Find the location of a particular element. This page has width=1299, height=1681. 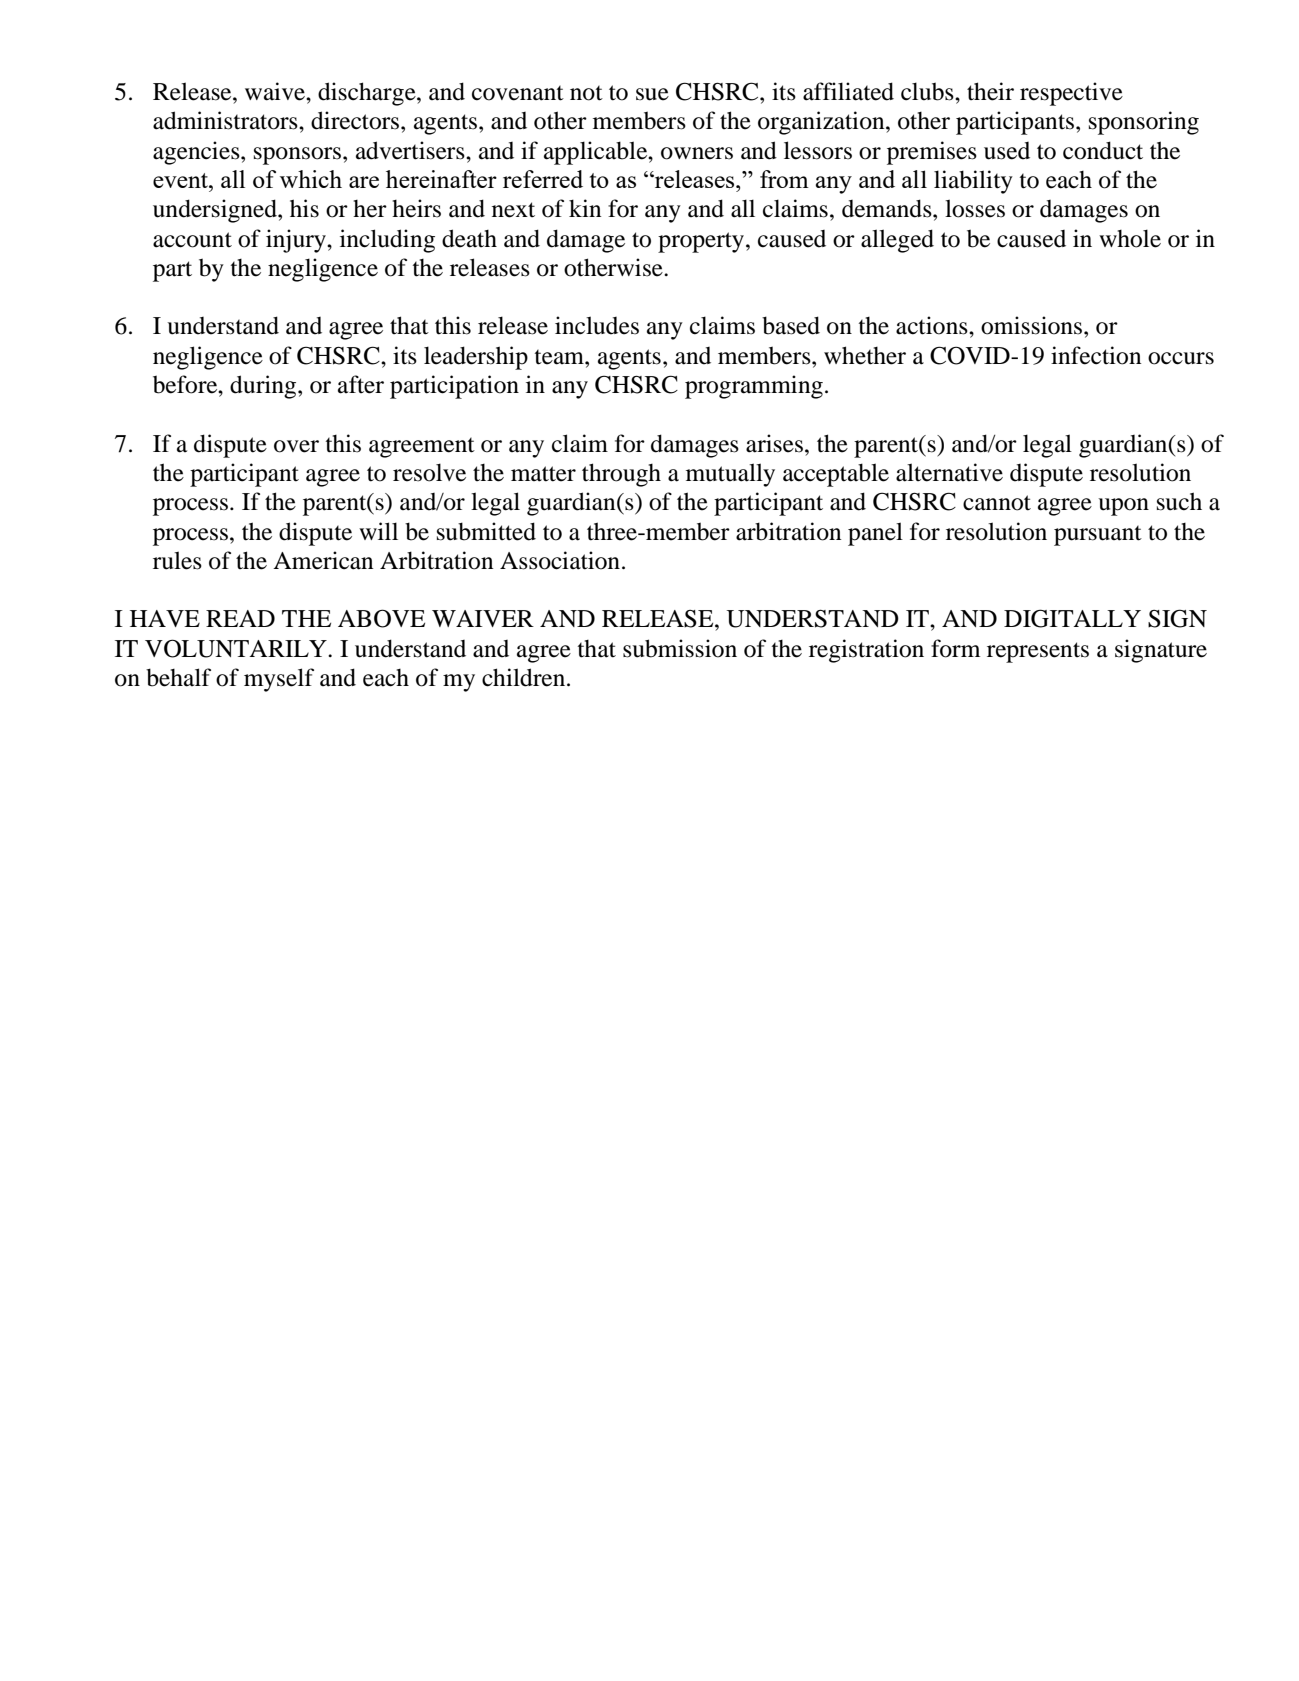

myself is located at coordinates (279, 680).
